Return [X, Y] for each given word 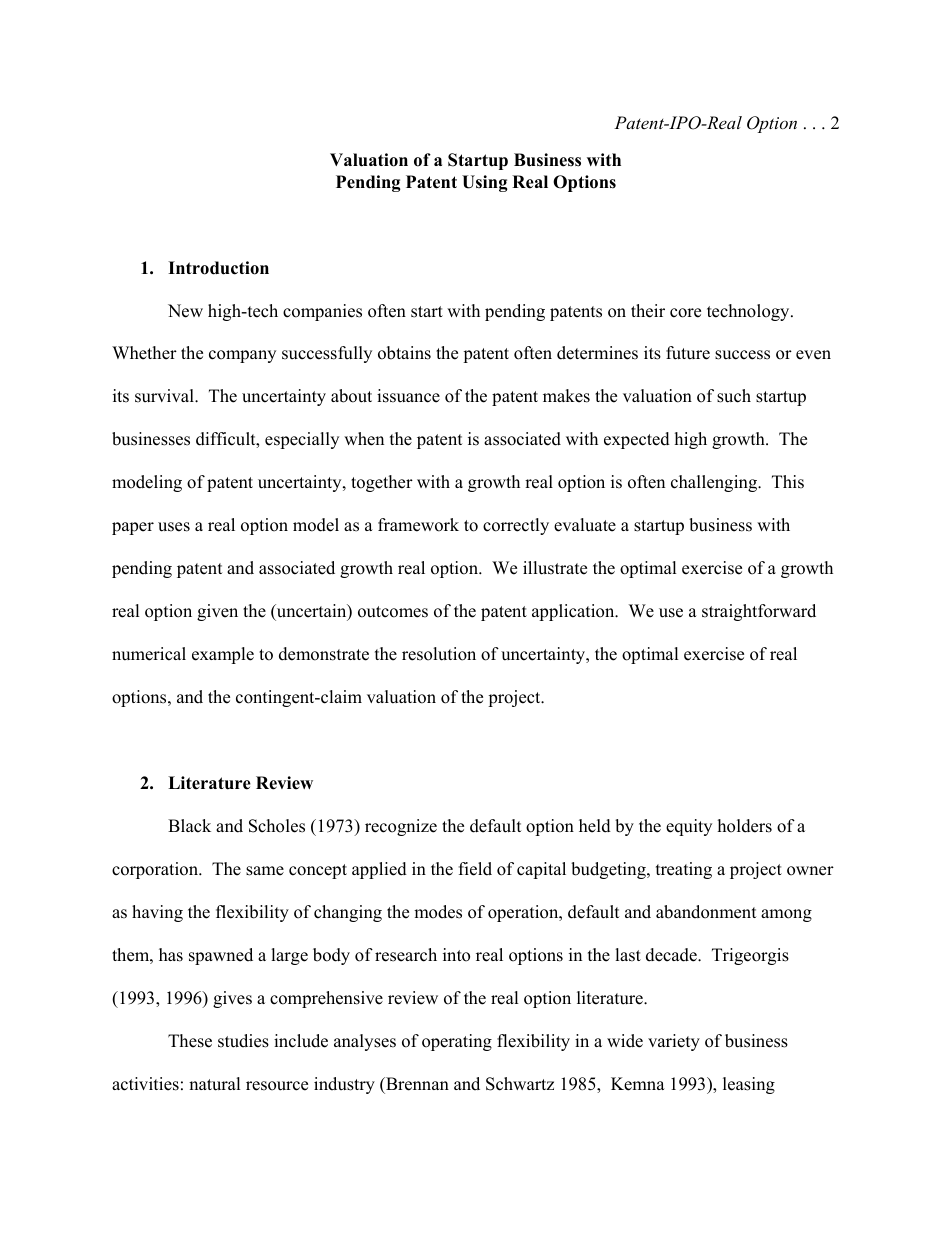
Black [189, 826]
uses [174, 527]
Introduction [218, 268]
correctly [516, 526]
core [685, 313]
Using [485, 183]
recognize [401, 827]
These [190, 1041]
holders [745, 826]
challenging [715, 483]
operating [457, 1042]
